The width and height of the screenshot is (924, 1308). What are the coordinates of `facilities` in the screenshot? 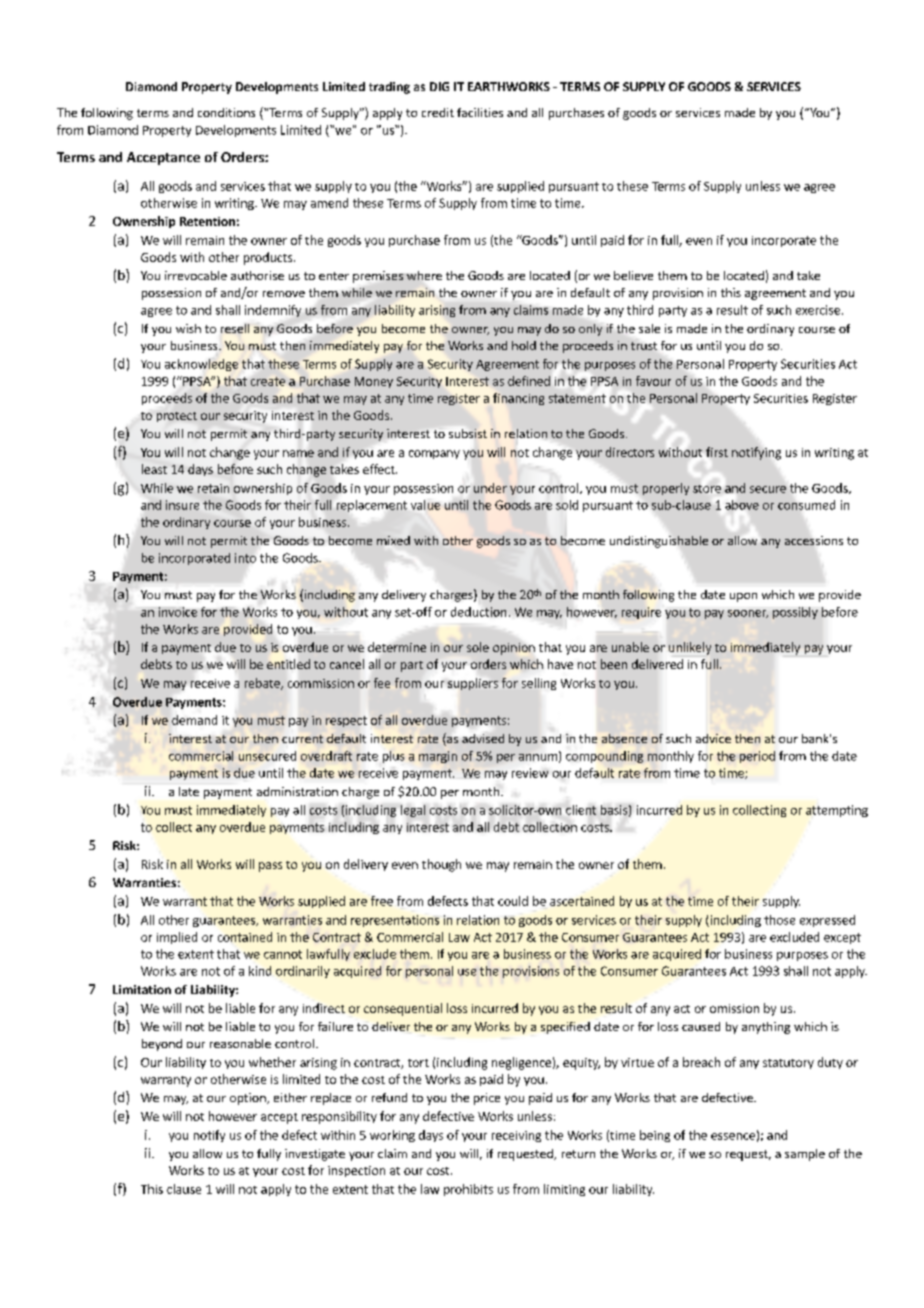 It's located at (480, 112).
